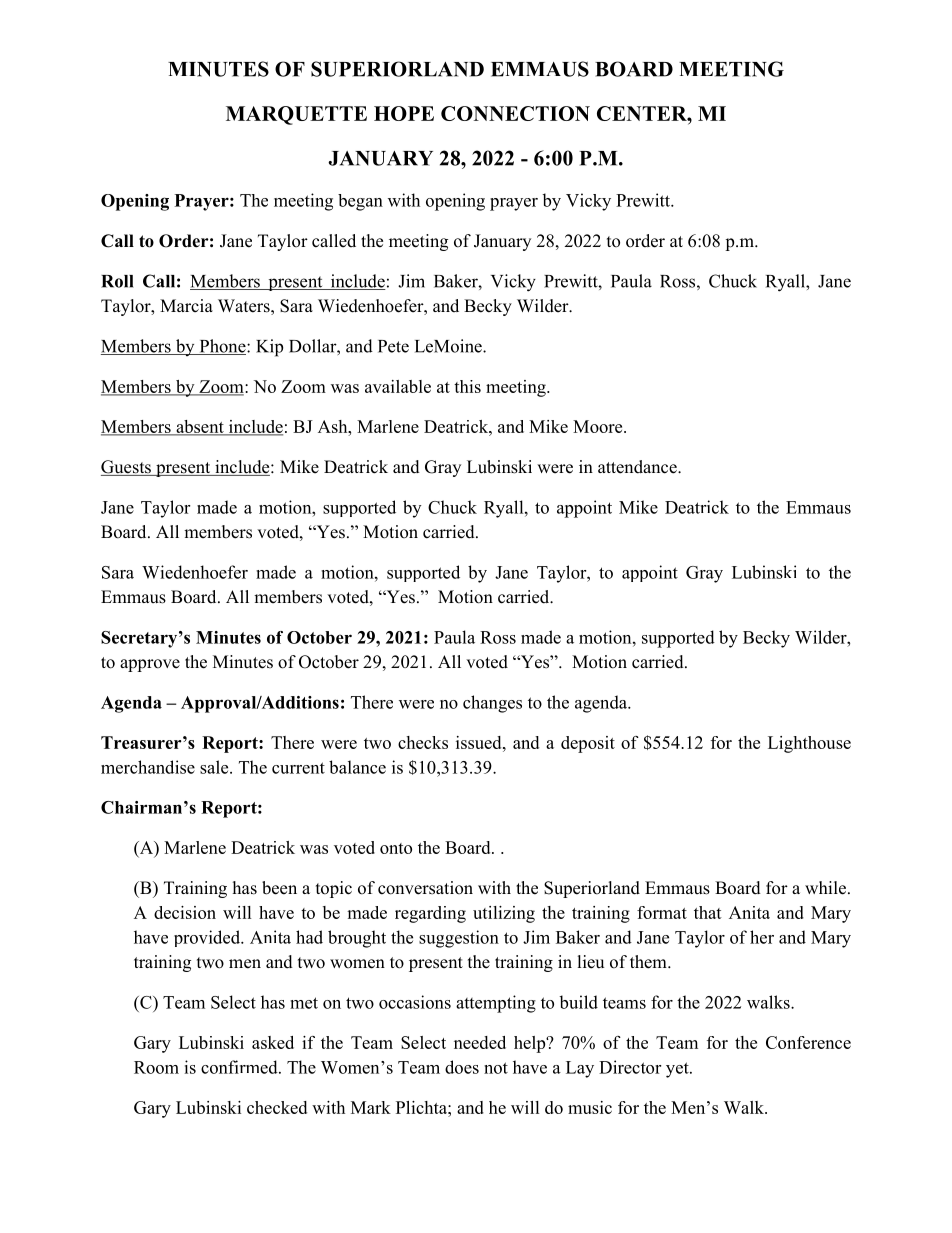 The height and width of the page is (1233, 952). Describe the element at coordinates (185, 912) in the page. I see `decision` at that location.
